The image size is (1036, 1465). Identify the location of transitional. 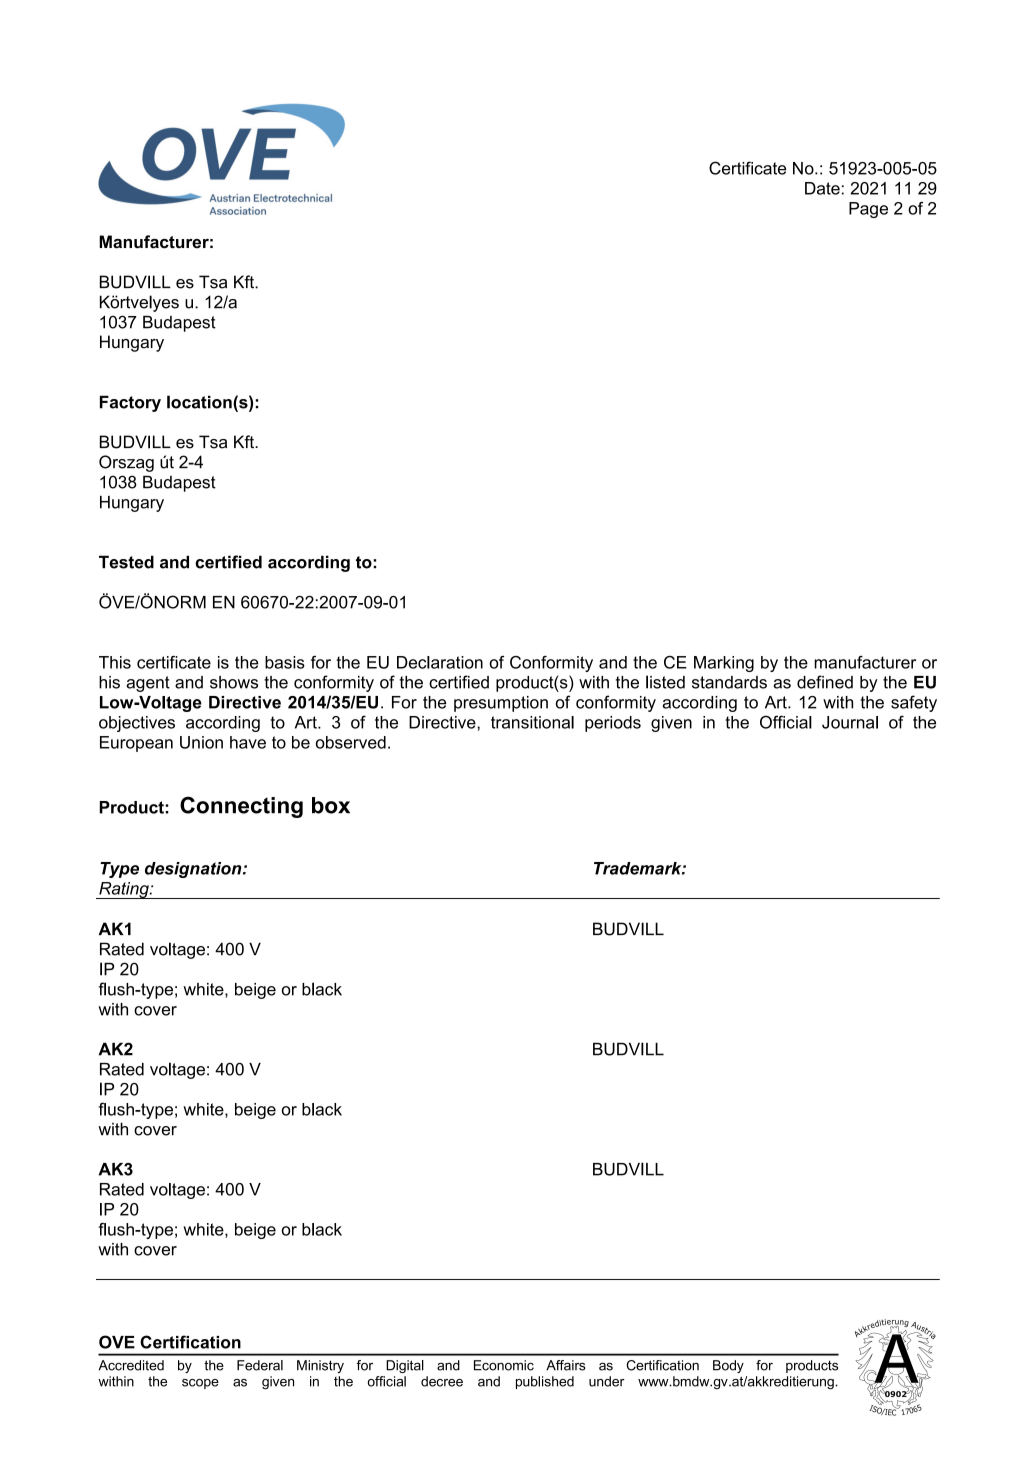
(532, 722).
